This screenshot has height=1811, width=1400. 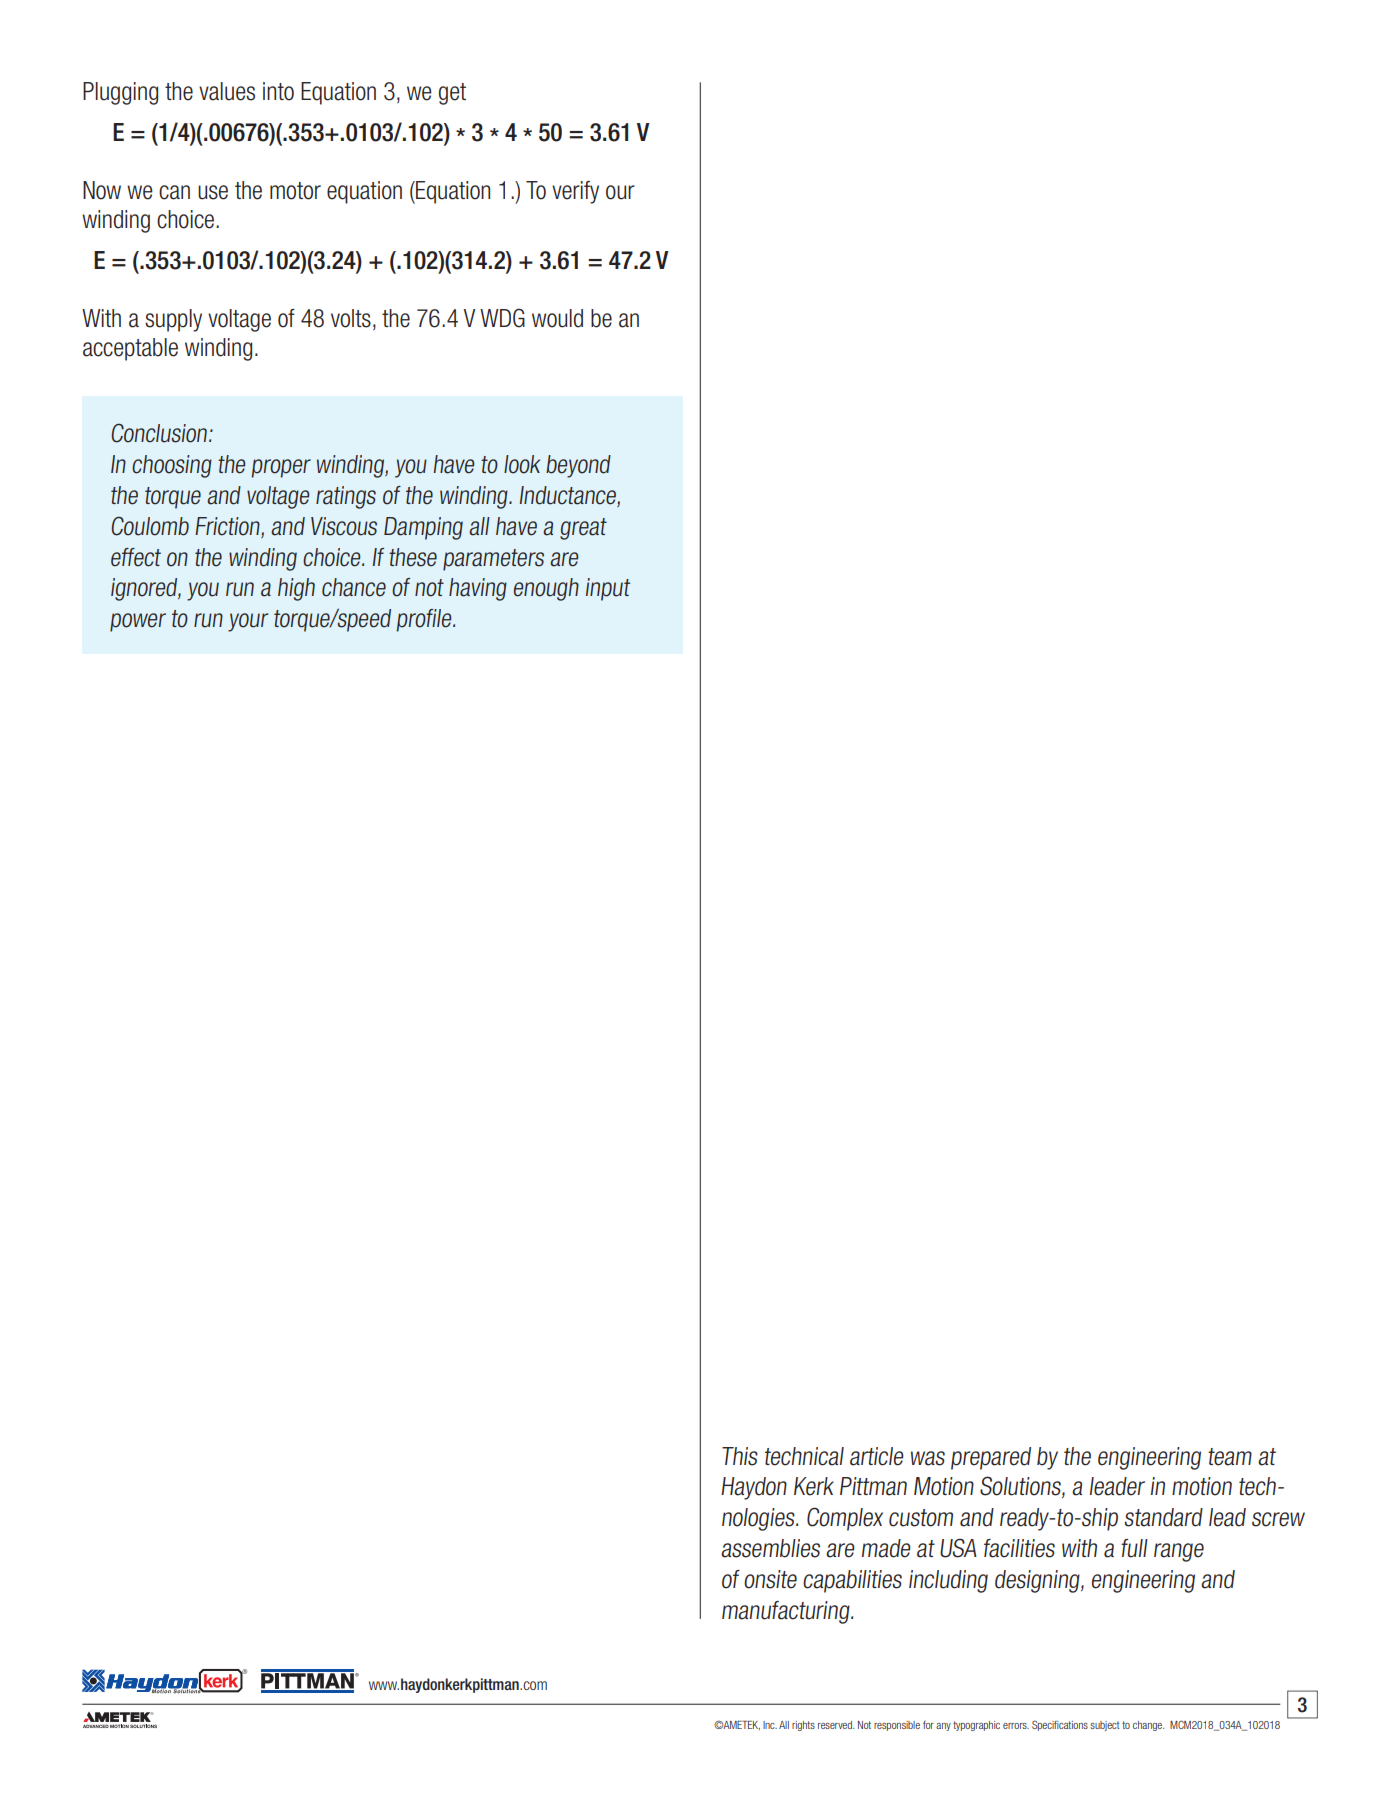 I want to click on errors, so click(x=1016, y=1726).
